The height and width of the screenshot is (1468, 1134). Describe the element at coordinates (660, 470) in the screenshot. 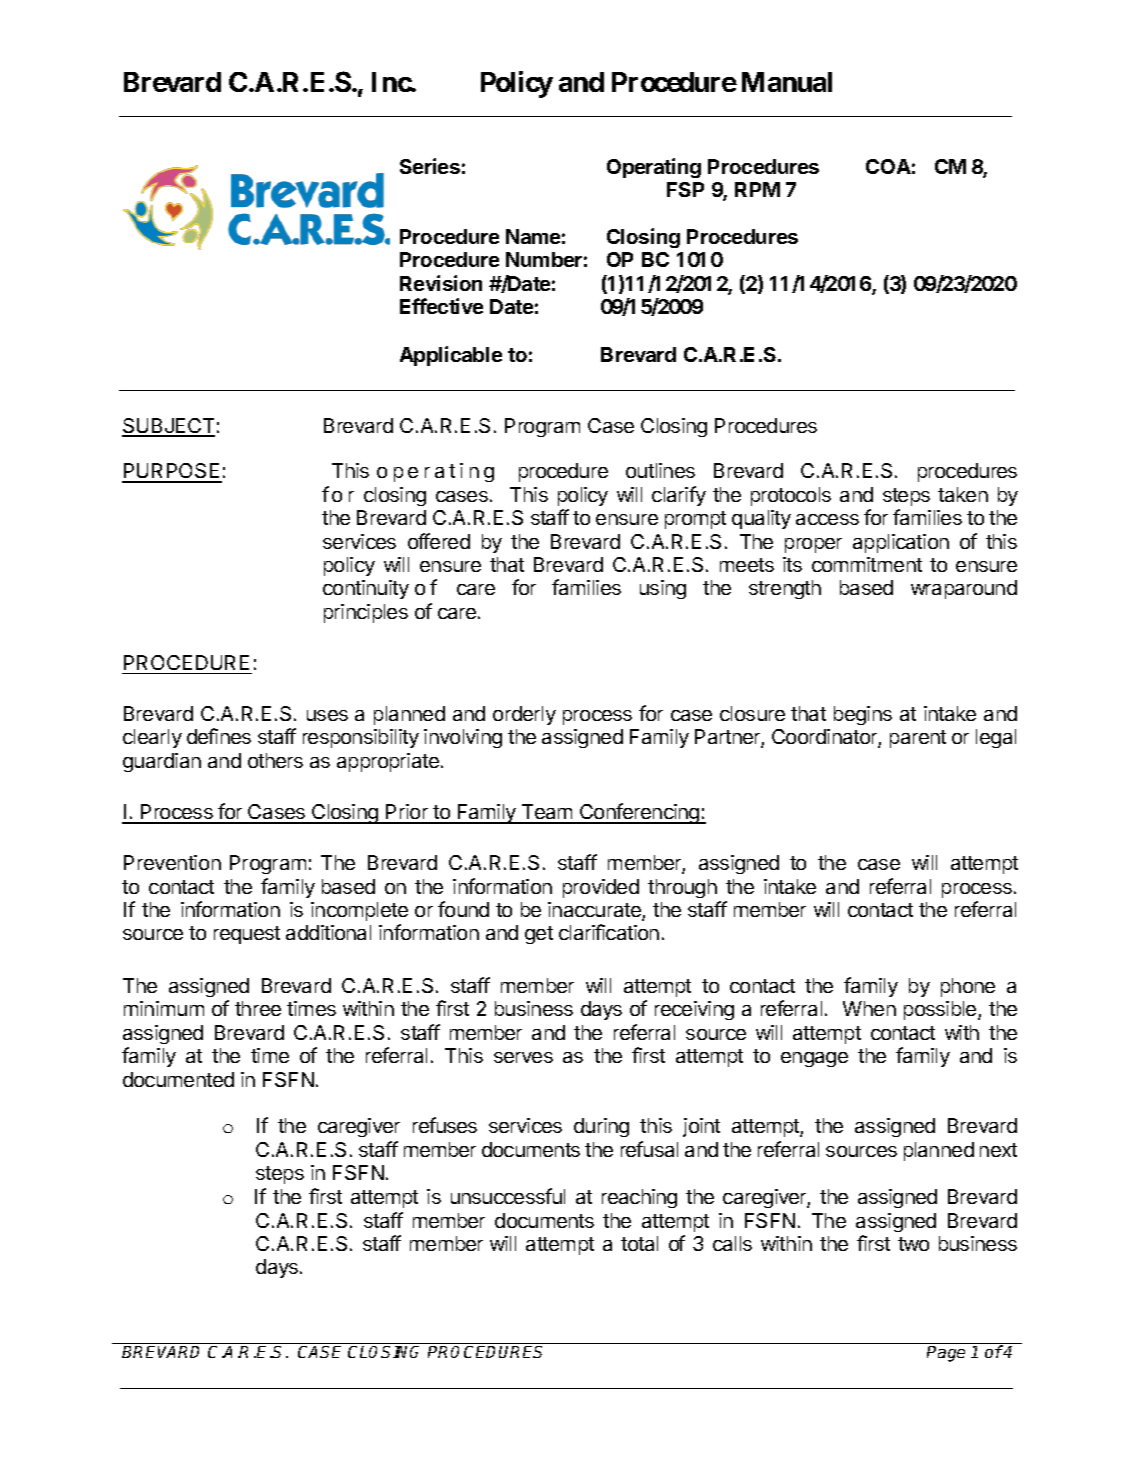

I see `outlines` at that location.
